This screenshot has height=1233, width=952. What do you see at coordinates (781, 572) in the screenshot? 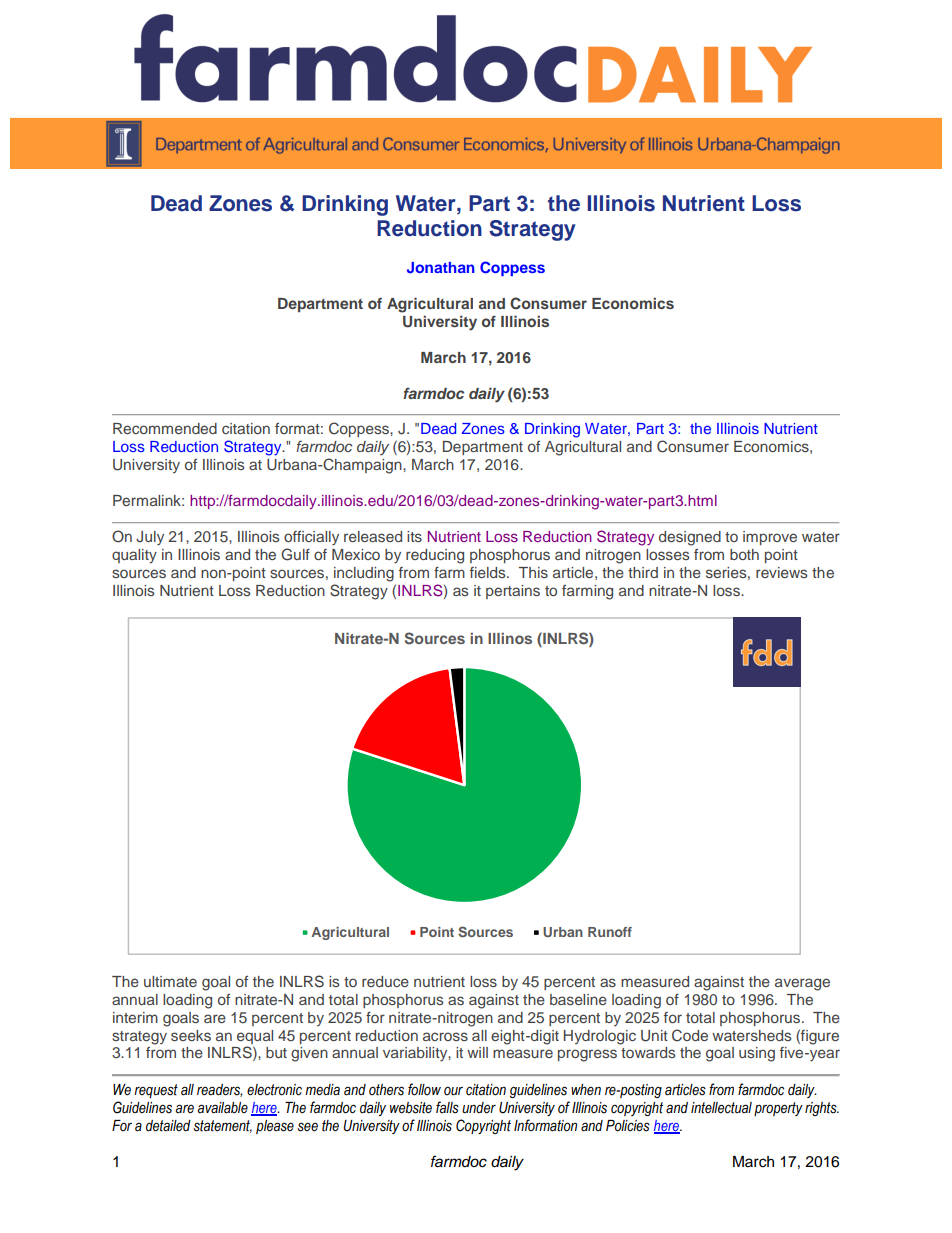
I see `reviews` at bounding box center [781, 572].
